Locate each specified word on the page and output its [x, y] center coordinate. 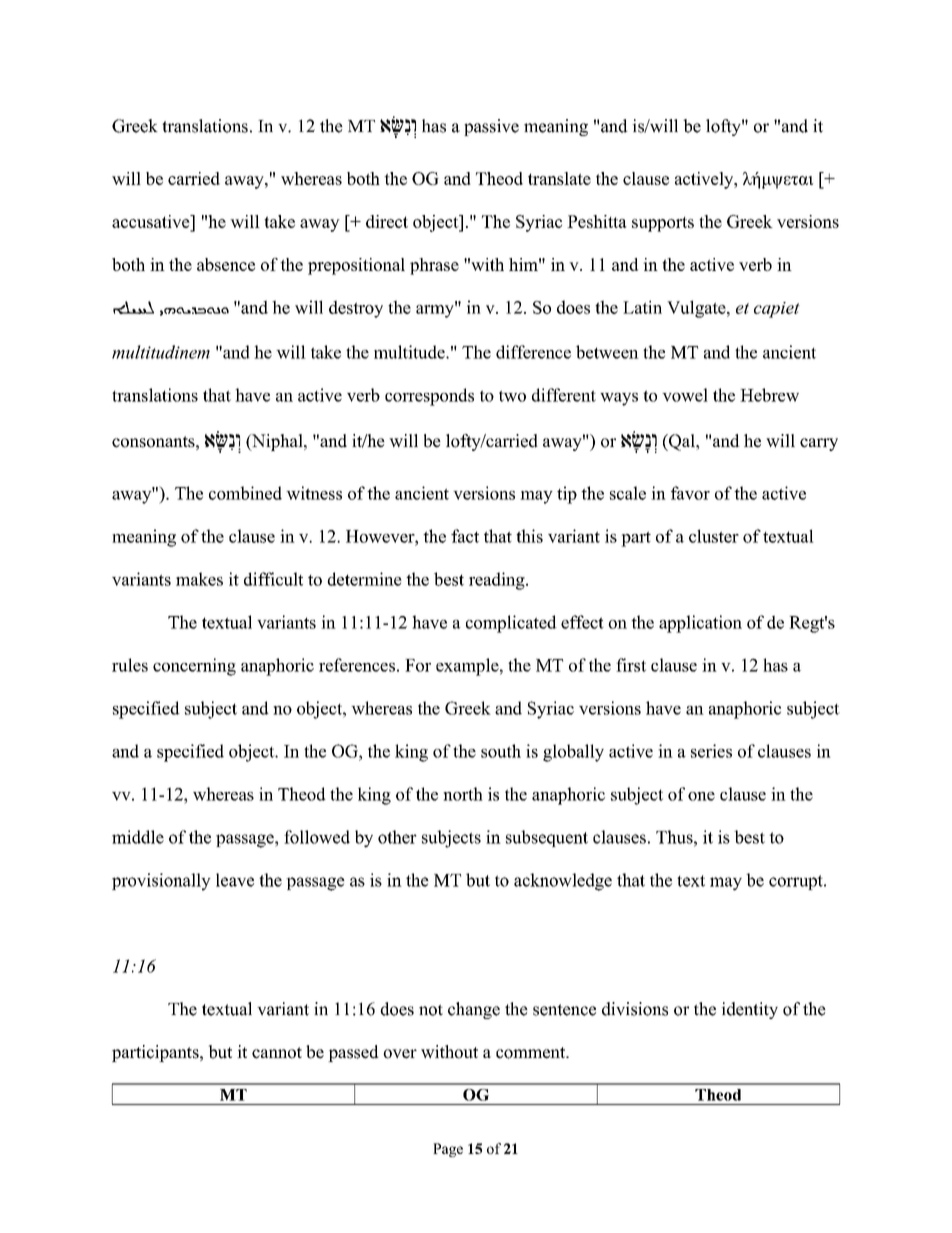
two [512, 396]
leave [235, 880]
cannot [277, 1053]
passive [491, 127]
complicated [511, 624]
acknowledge [563, 882]
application [700, 624]
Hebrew [769, 395]
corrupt [797, 882]
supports [663, 224]
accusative [152, 221]
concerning [194, 667]
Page [448, 1150]
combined [245, 493]
